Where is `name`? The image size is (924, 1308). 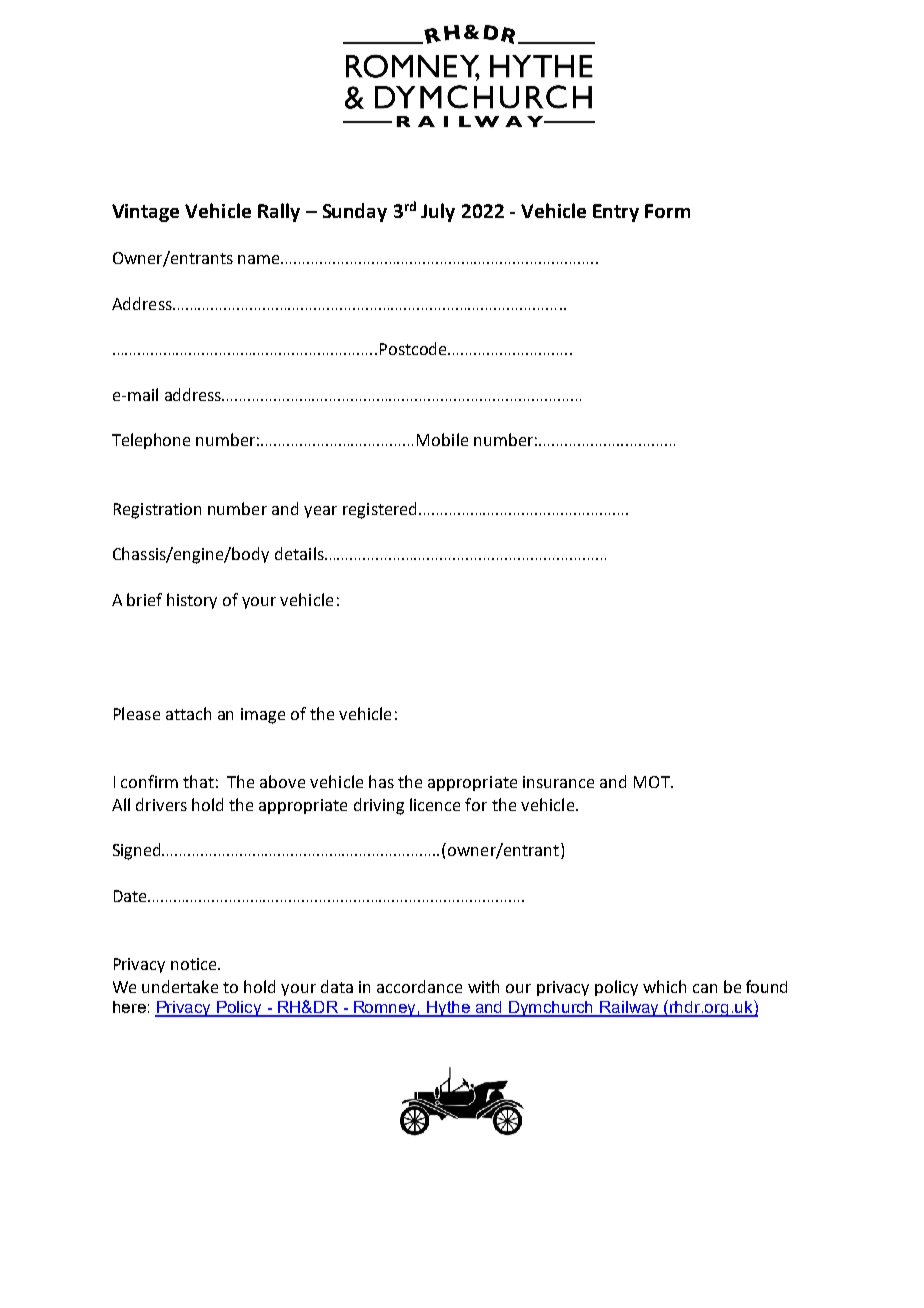 name is located at coordinates (260, 259).
